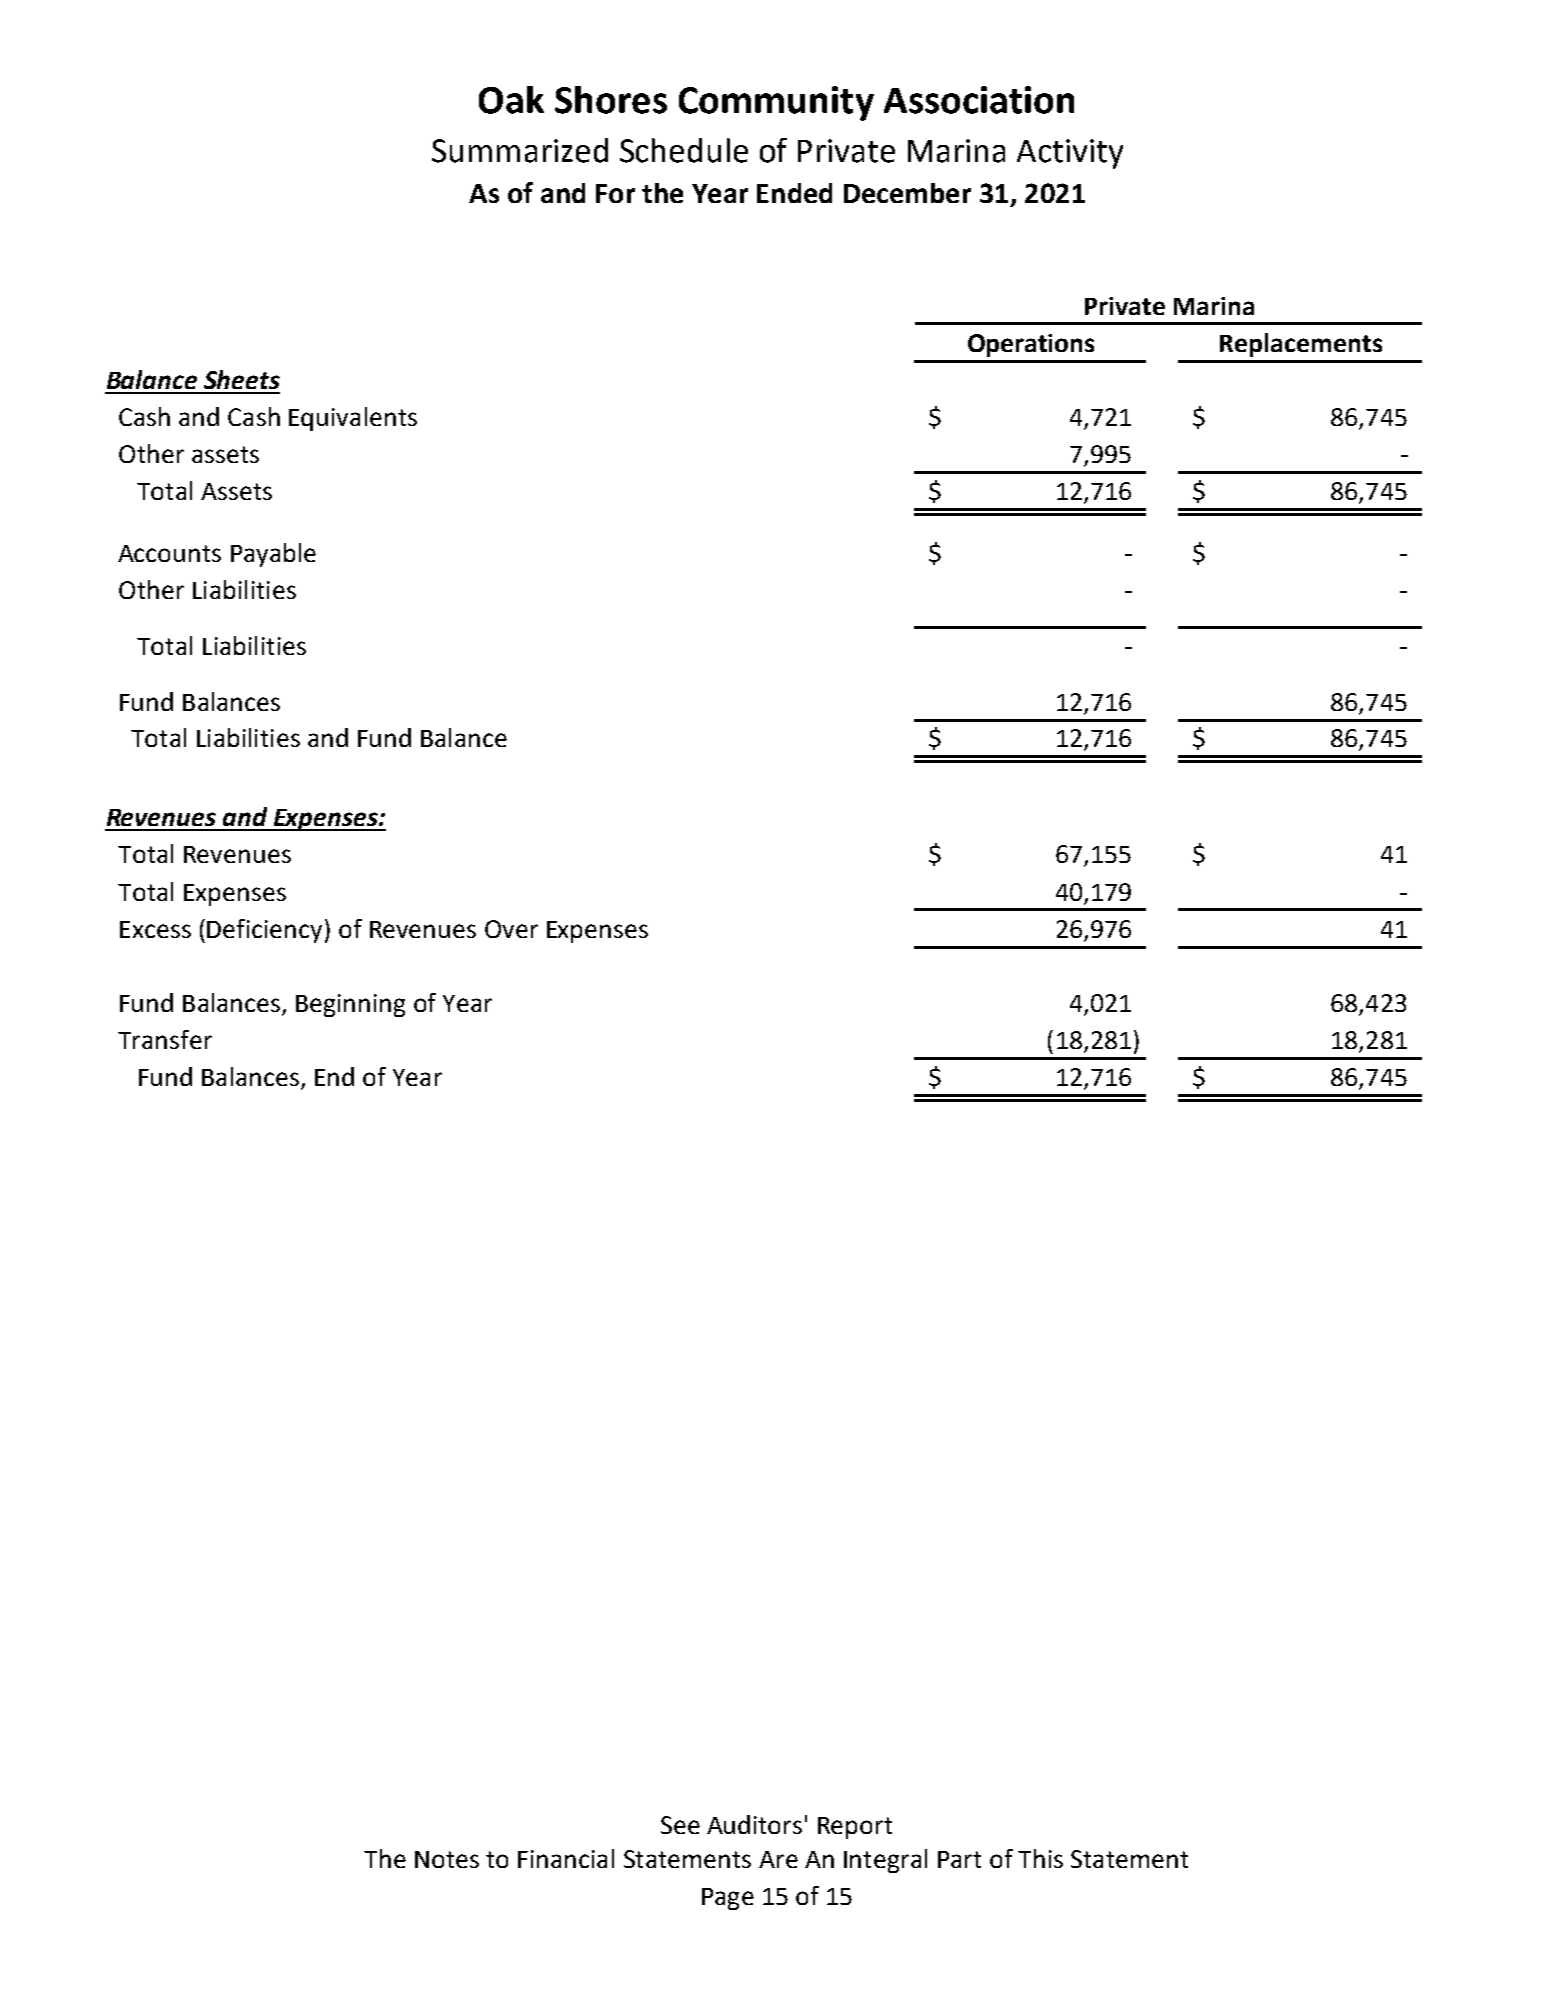 Image resolution: width=1555 pixels, height=2012 pixels. What do you see at coordinates (447, 1859) in the image?
I see `Notes` at bounding box center [447, 1859].
